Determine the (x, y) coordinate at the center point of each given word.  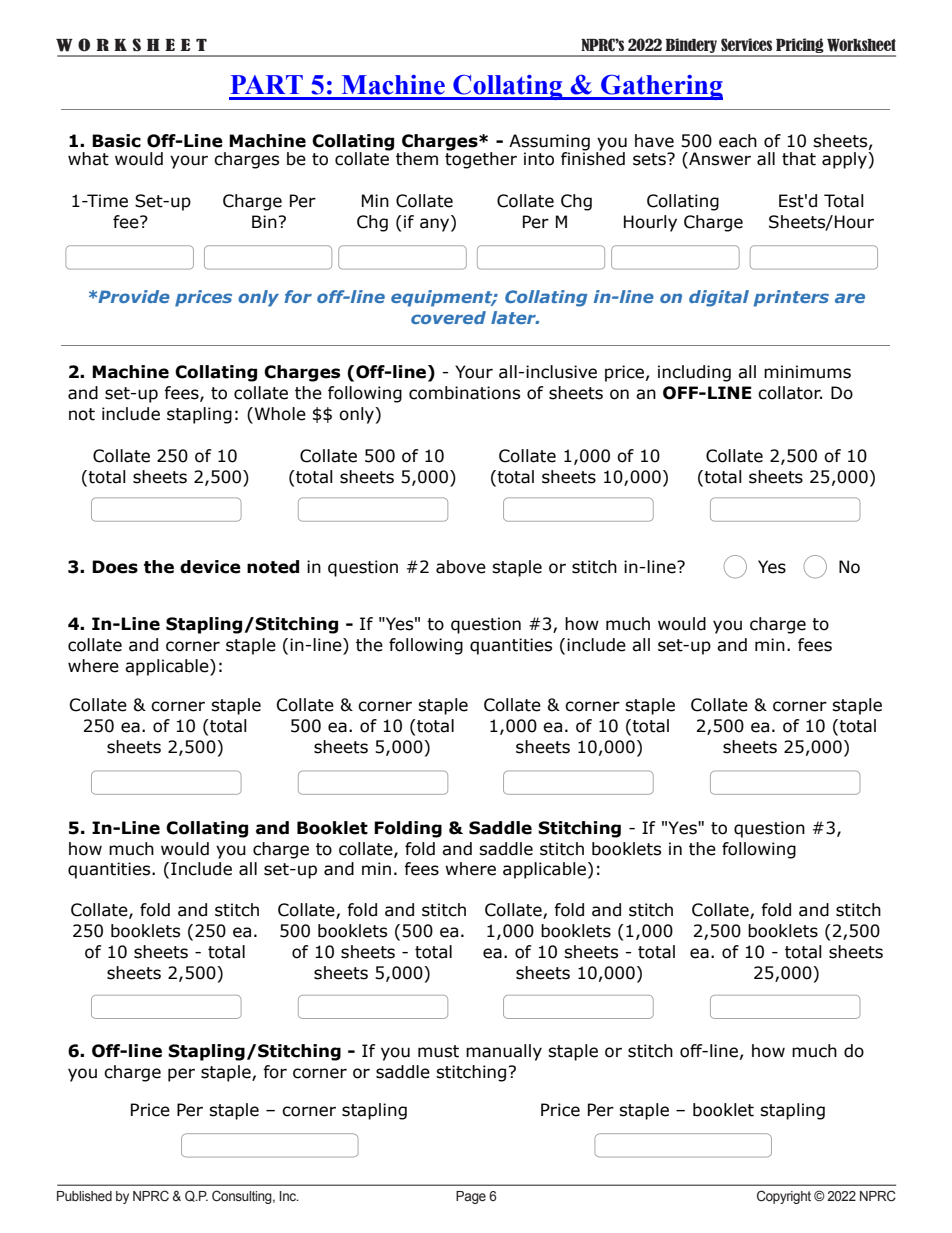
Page (471, 1197)
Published (84, 1196)
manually (504, 1052)
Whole (279, 414)
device (210, 567)
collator (790, 393)
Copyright (784, 1197)
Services (746, 44)
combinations (464, 393)
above (461, 567)
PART (266, 84)
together (481, 159)
